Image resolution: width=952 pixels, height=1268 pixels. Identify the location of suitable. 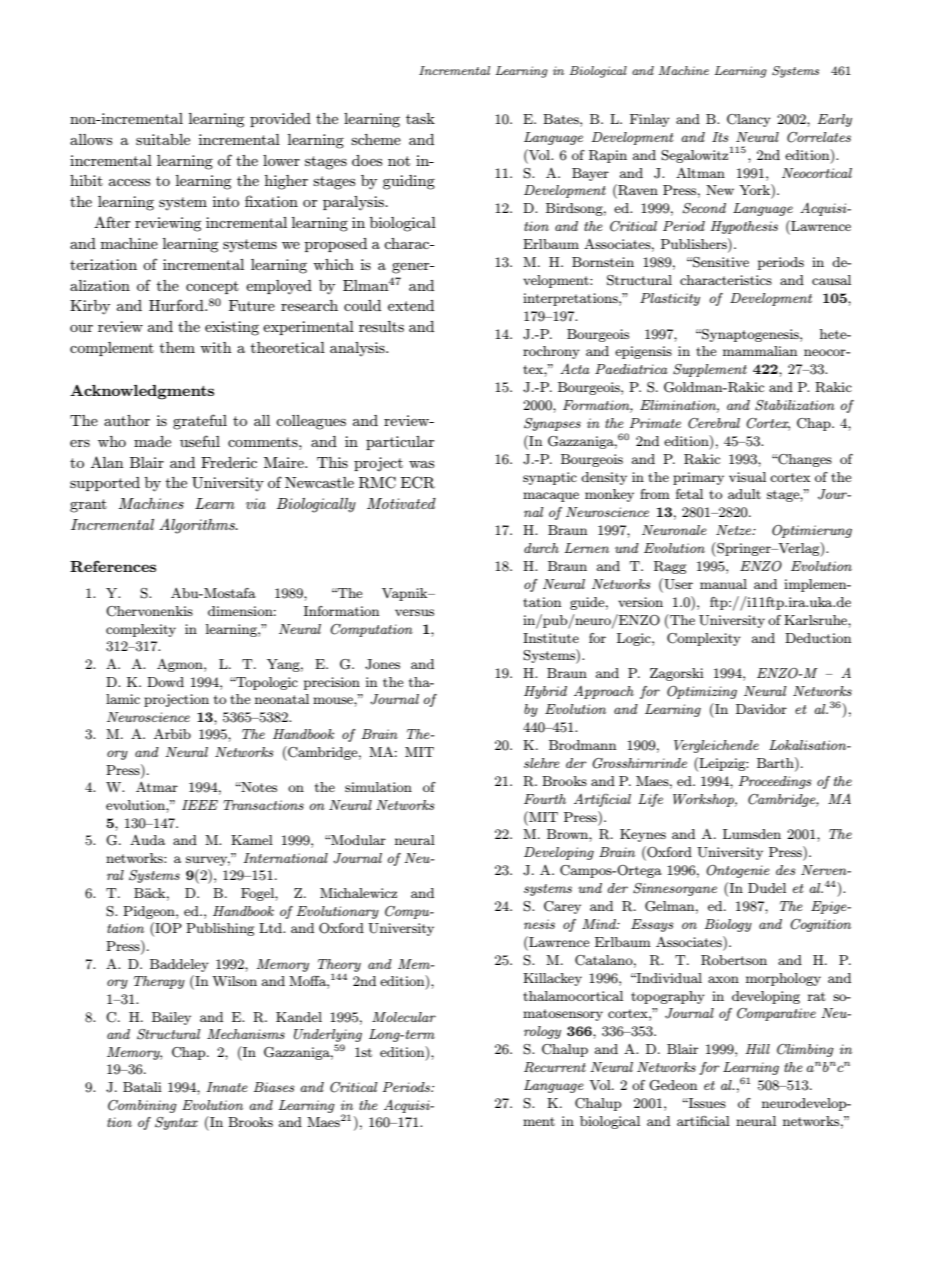
(163, 139).
